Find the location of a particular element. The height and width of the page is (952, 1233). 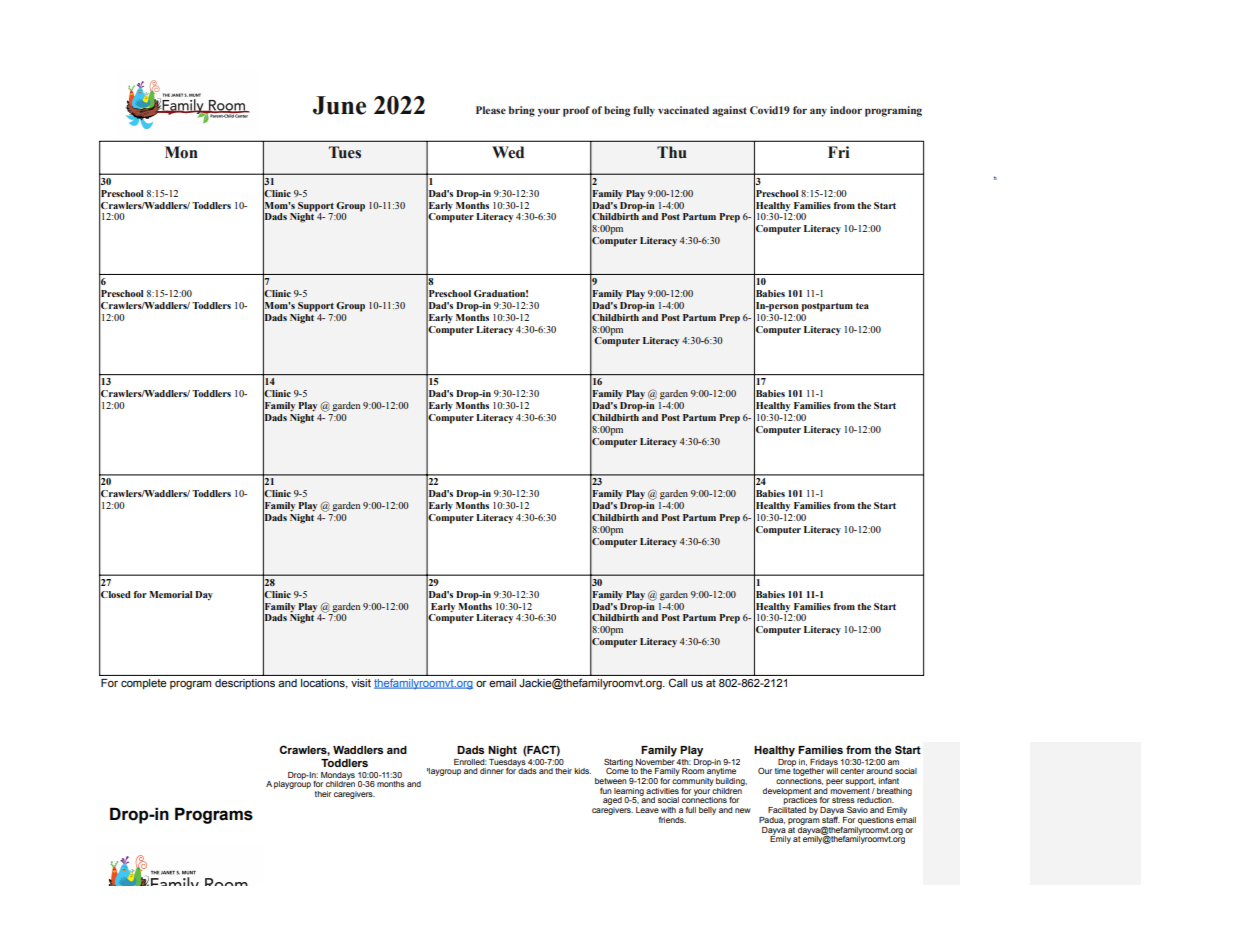

indoor is located at coordinates (846, 110).
